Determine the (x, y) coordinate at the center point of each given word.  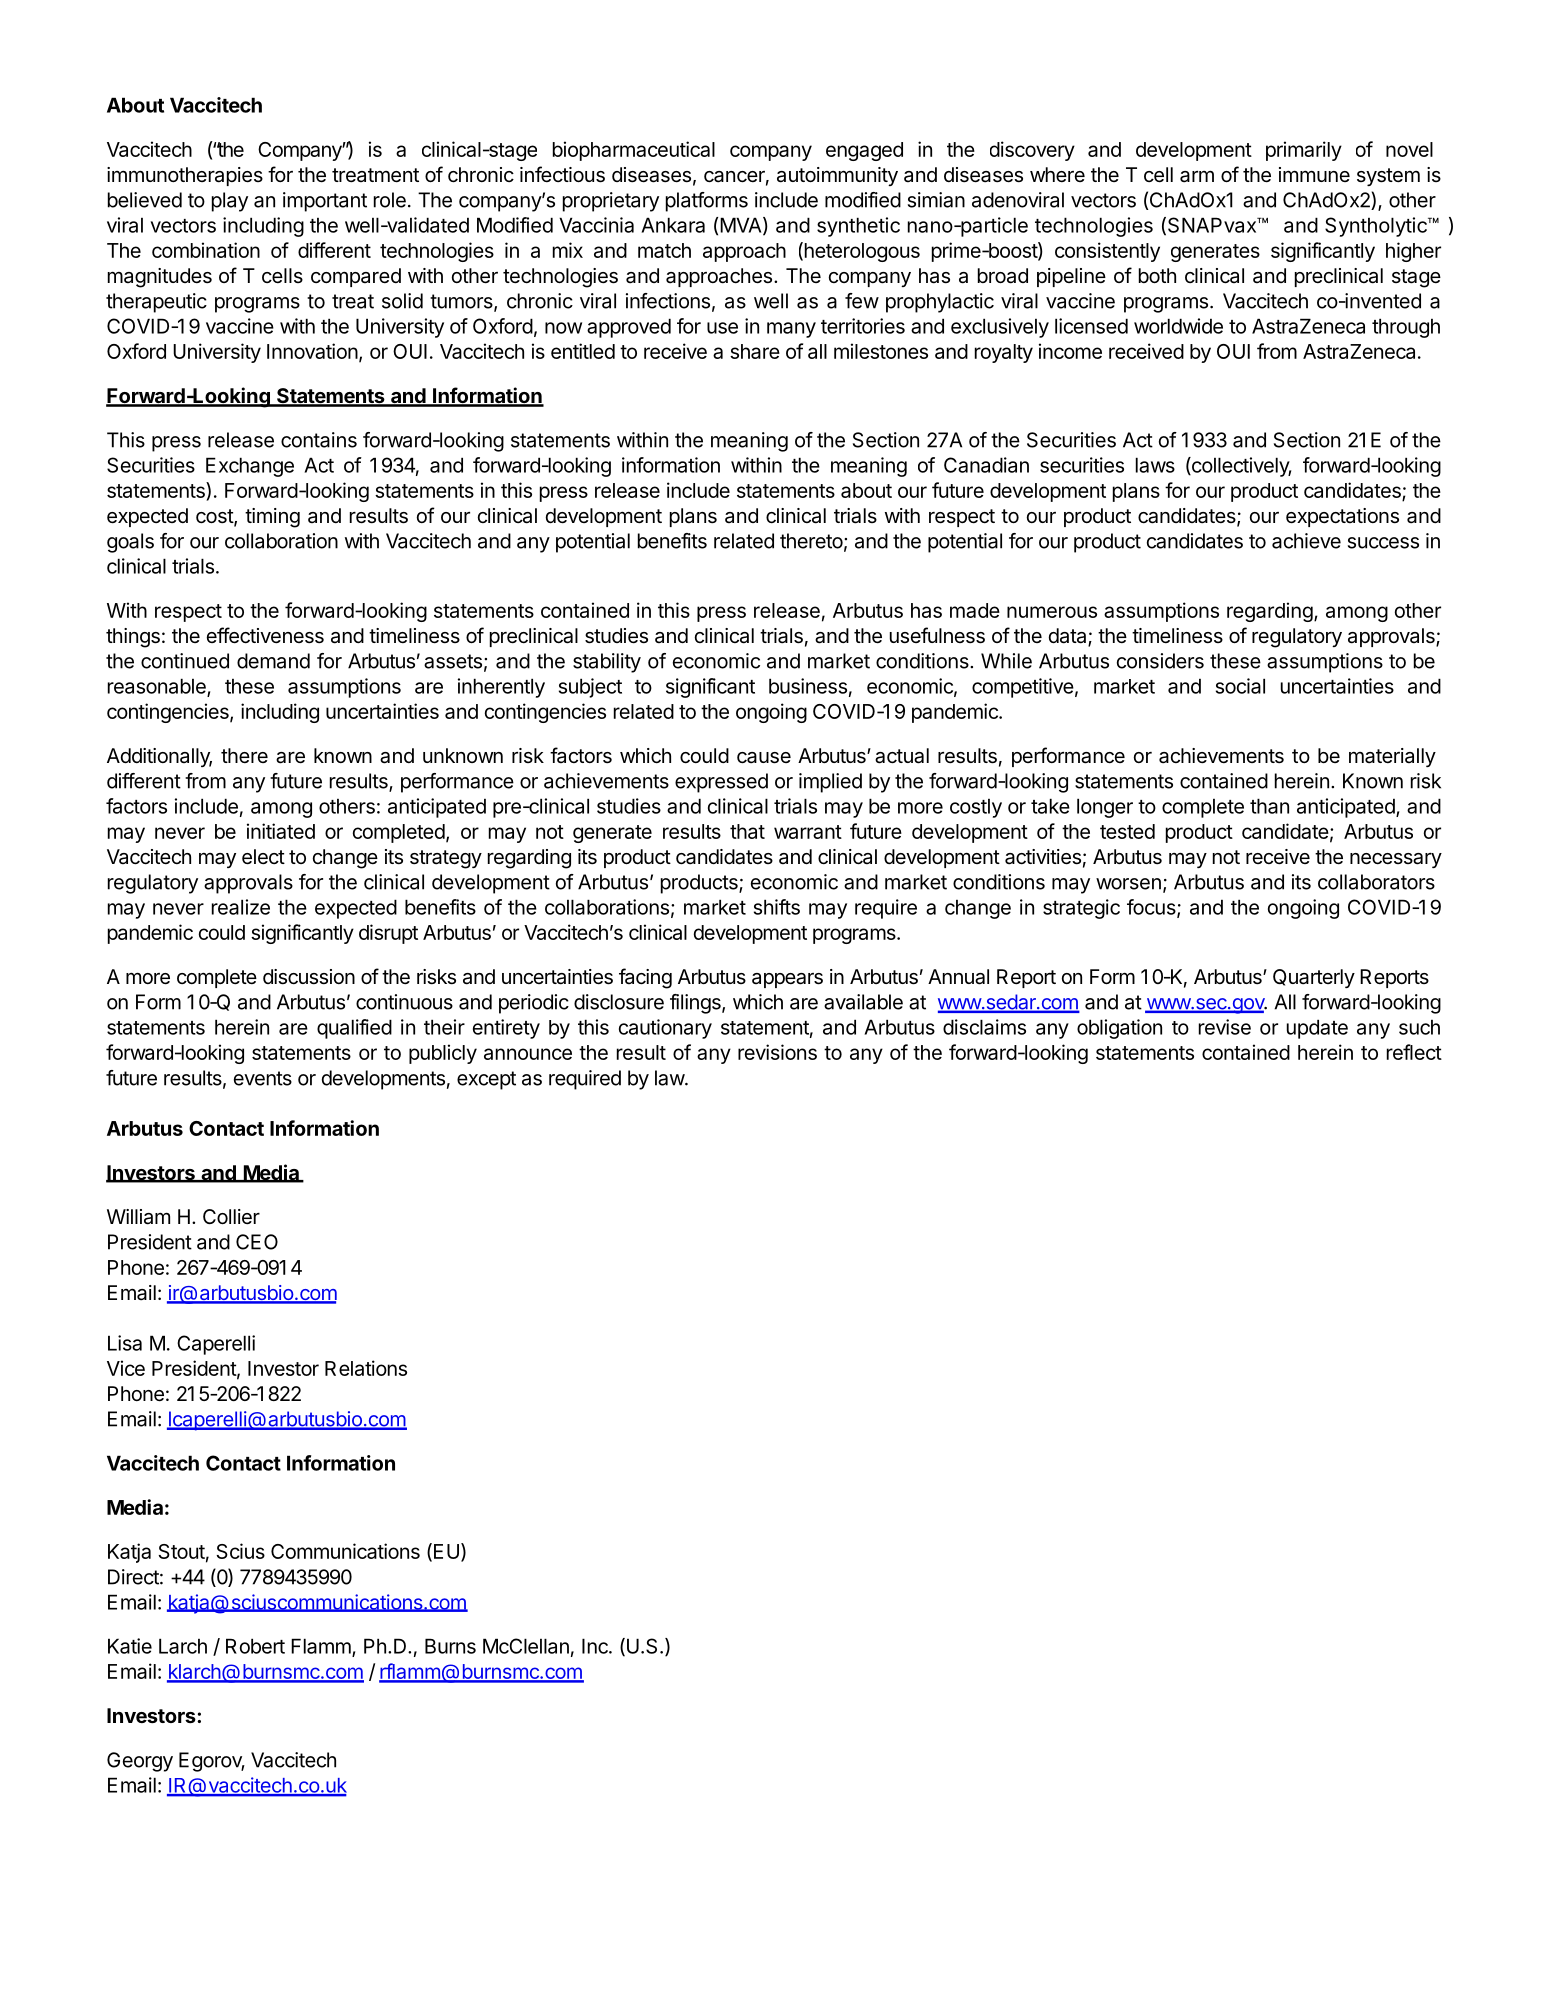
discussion (309, 977)
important (325, 202)
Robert (255, 1646)
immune (1314, 174)
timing (272, 518)
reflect (1414, 1052)
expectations (1342, 517)
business (808, 686)
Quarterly (1314, 978)
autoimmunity (837, 176)
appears (787, 980)
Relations (366, 1368)
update (1317, 1029)
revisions (777, 1052)
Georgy (140, 1762)
